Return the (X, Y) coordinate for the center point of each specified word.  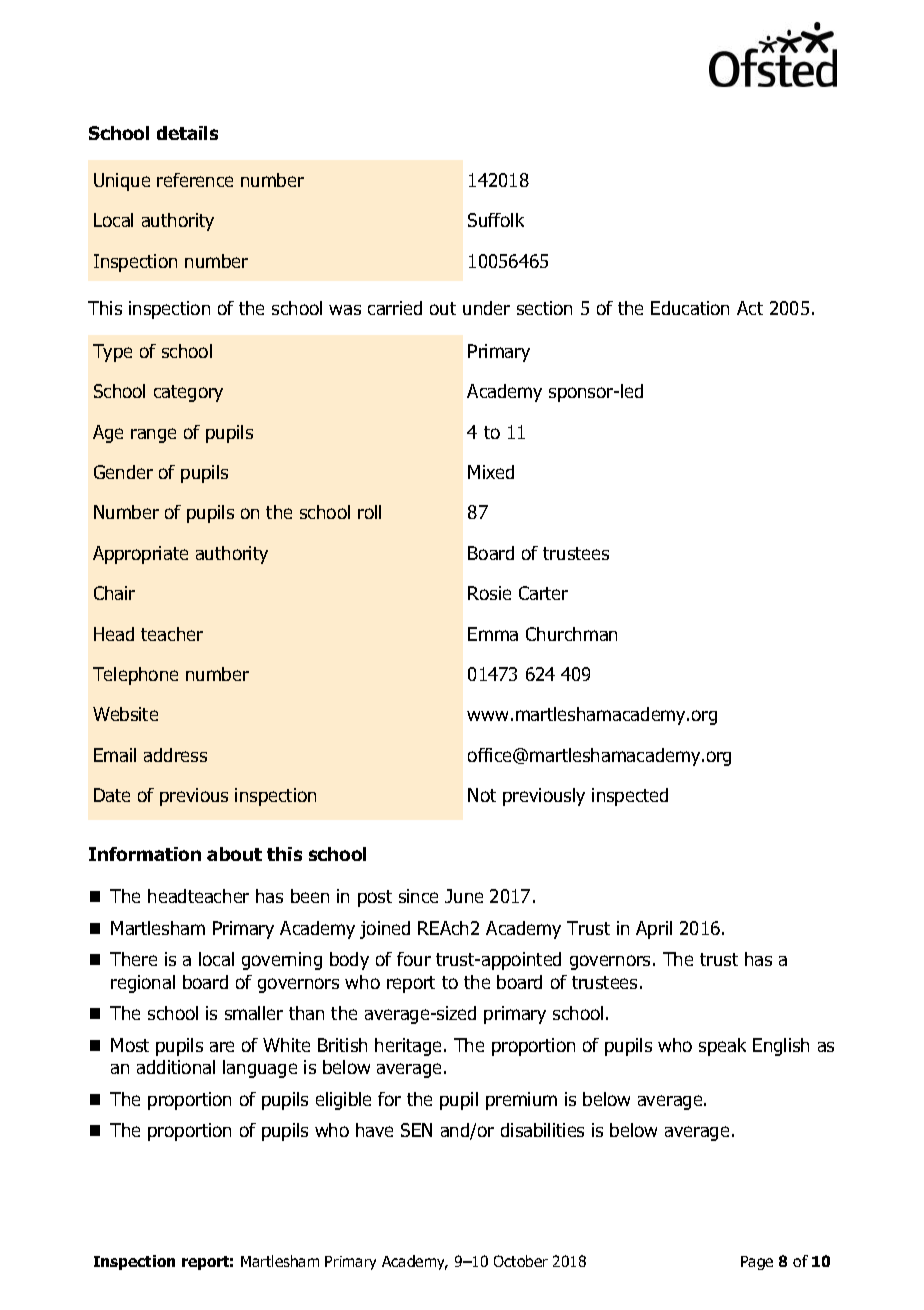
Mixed (491, 472)
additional (176, 1067)
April (654, 930)
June (464, 896)
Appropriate (140, 555)
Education (690, 308)
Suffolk (496, 220)
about (234, 854)
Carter (543, 593)
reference (195, 180)
